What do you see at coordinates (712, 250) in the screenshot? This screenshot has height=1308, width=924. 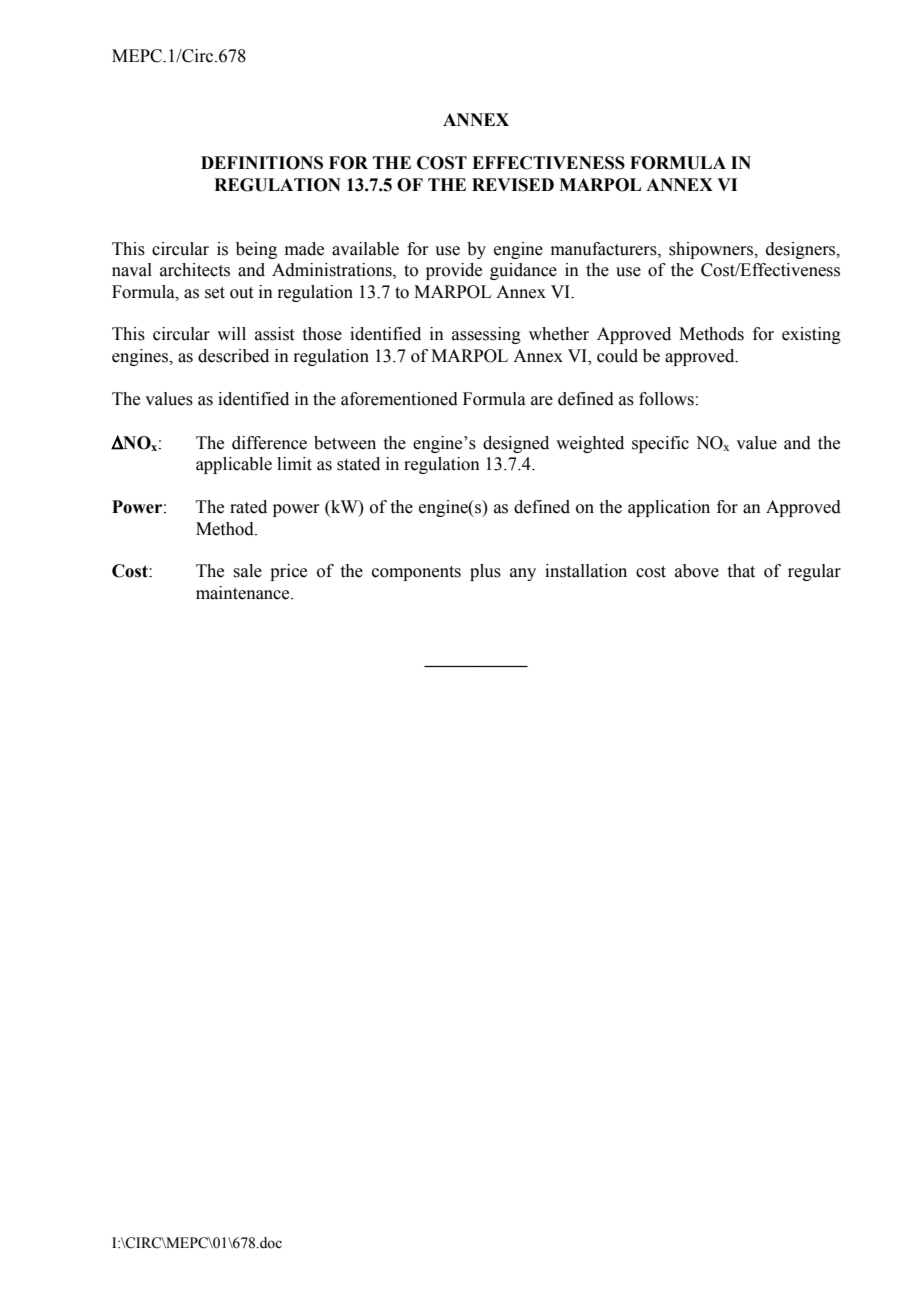 I see `shipowners` at bounding box center [712, 250].
